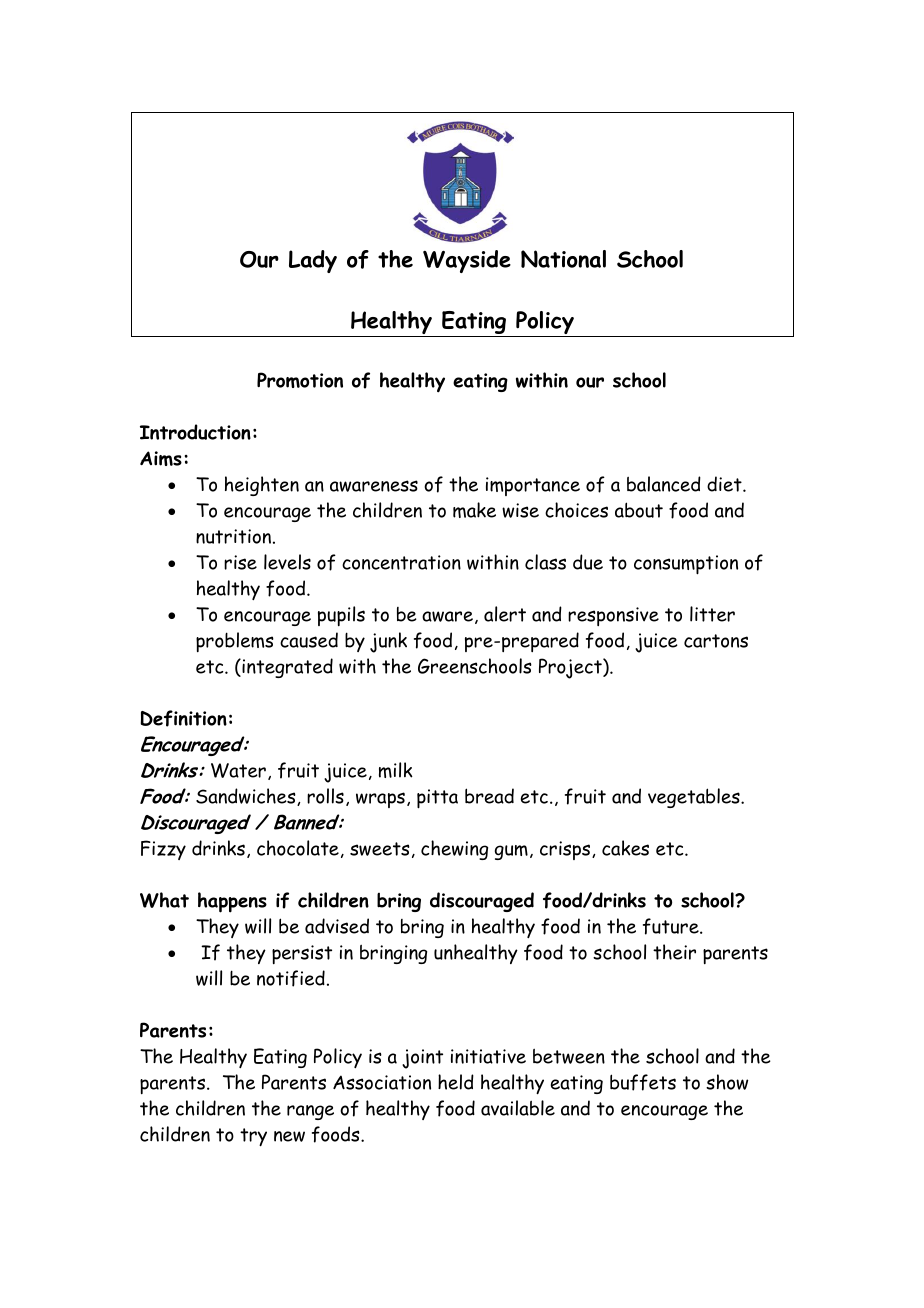  Describe the element at coordinates (716, 641) in the screenshot. I see `cartons` at that location.
